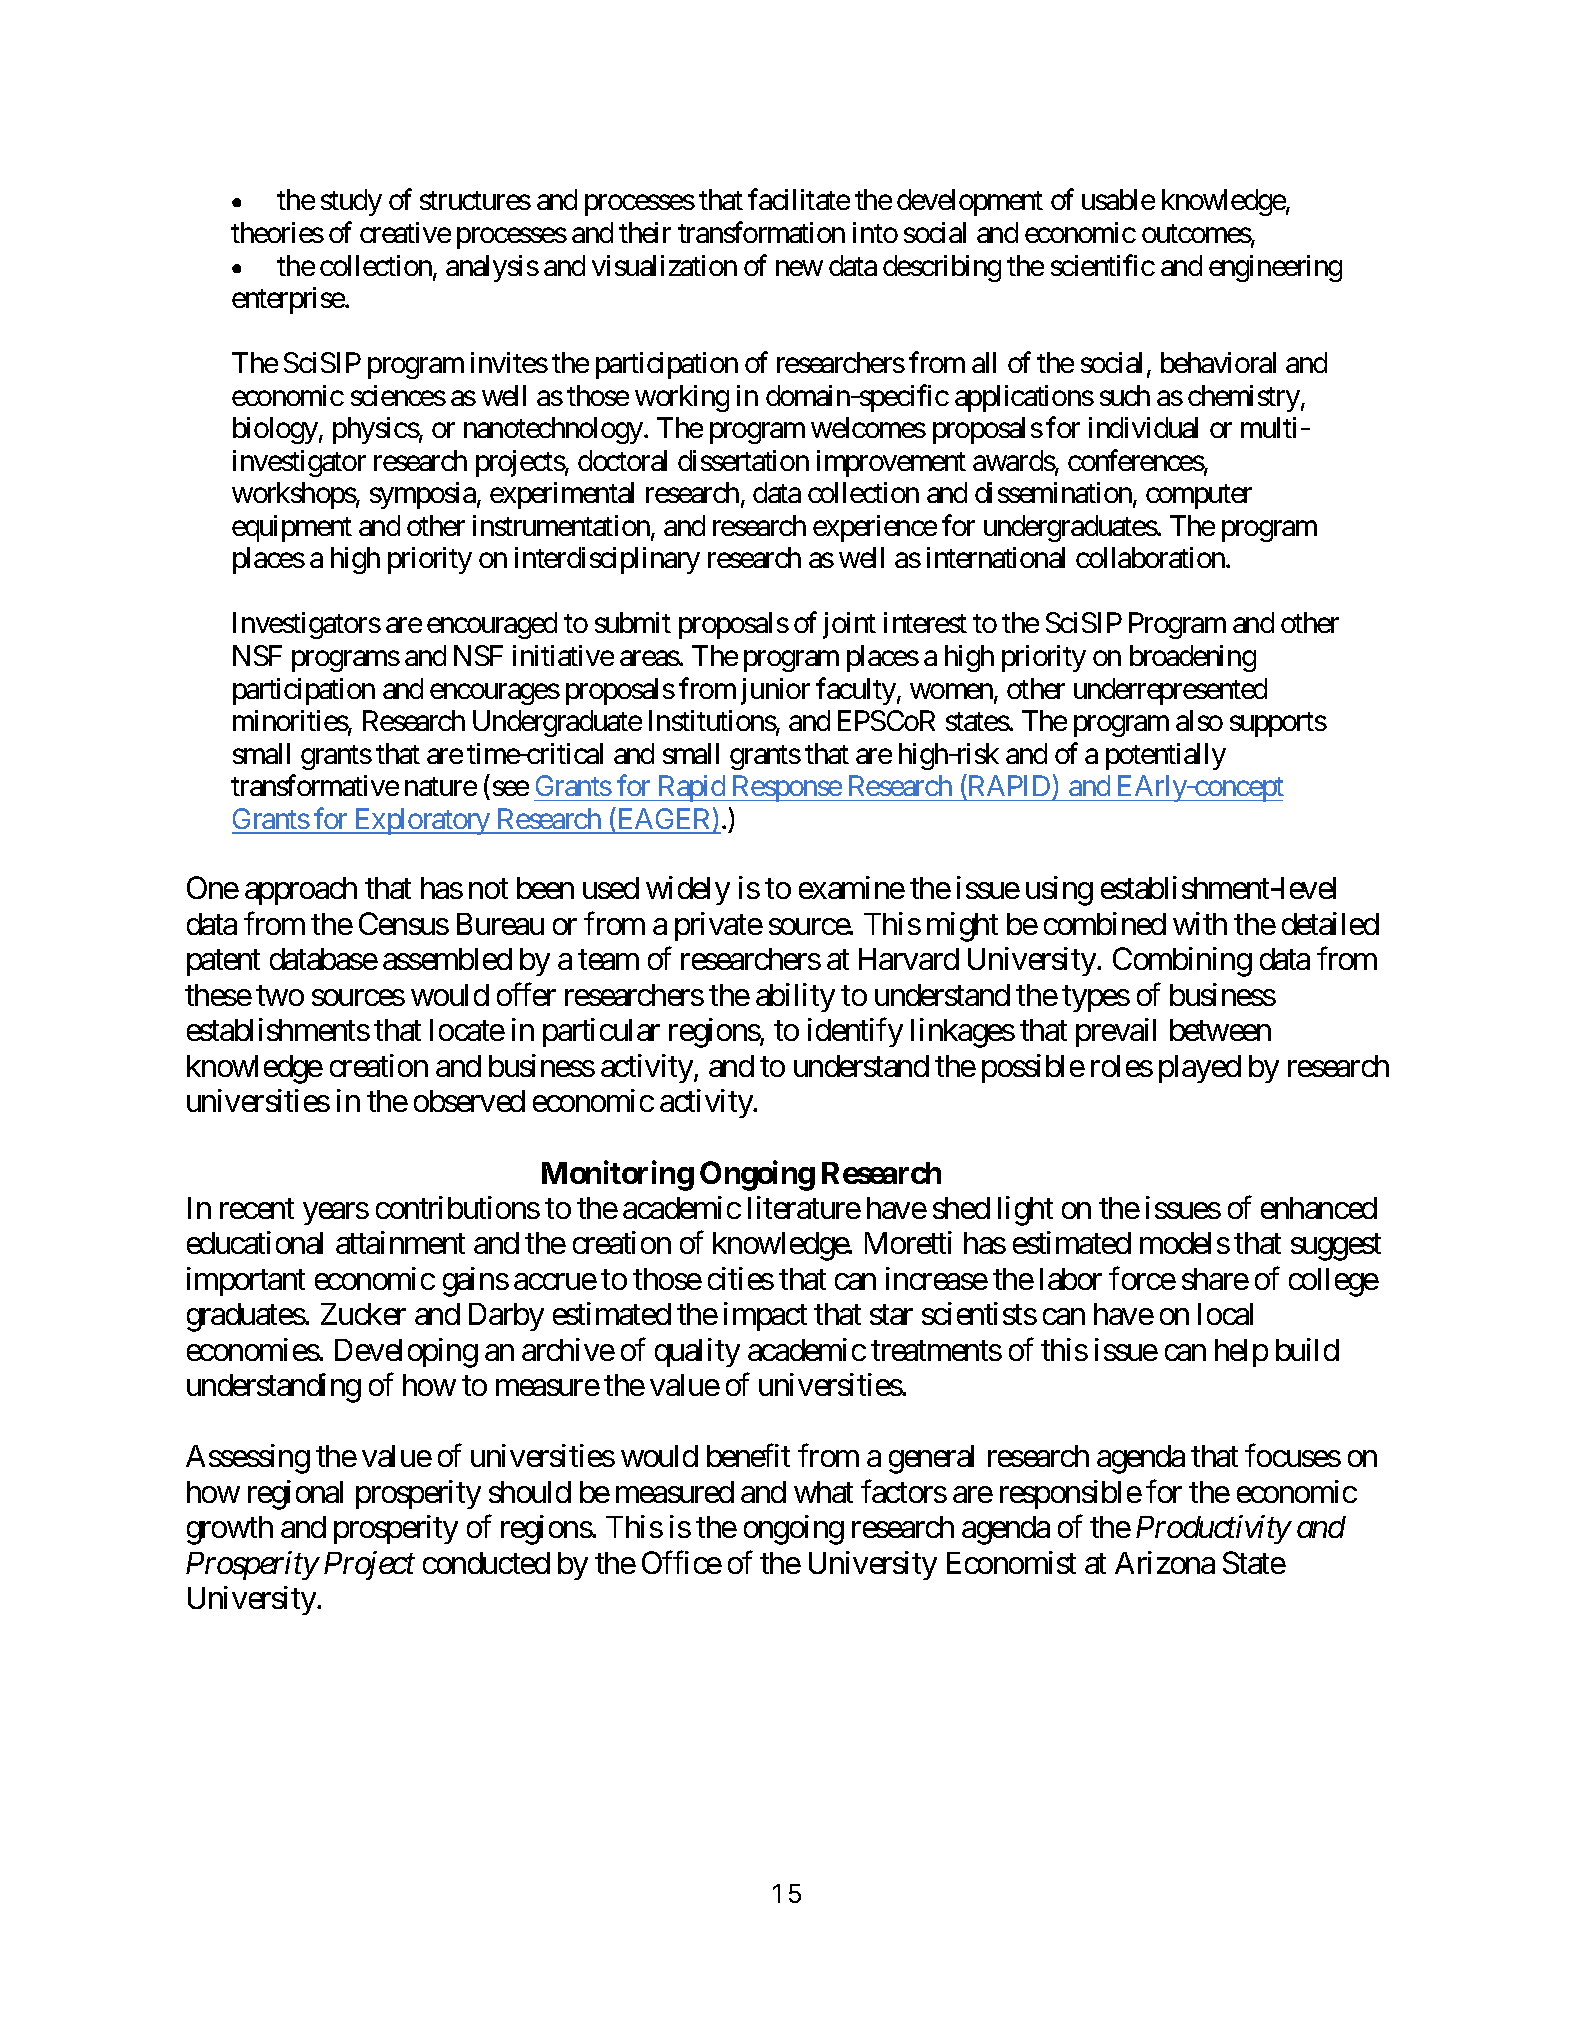 This screenshot has width=1575, height=2038. Describe the element at coordinates (1199, 497) in the screenshot. I see `computer` at that location.
